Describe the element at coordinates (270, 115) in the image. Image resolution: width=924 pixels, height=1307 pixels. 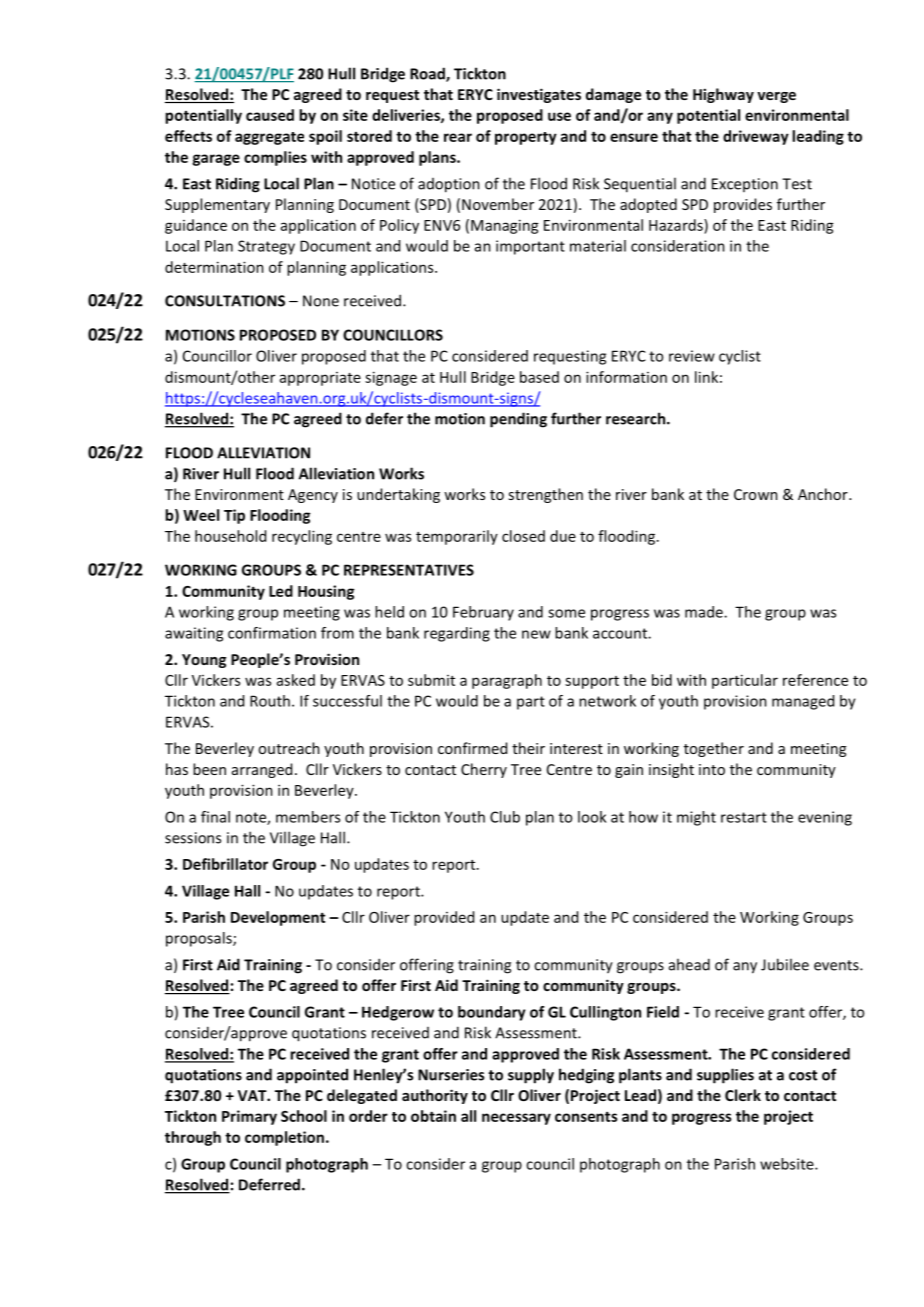
I see `caused` at that location.
